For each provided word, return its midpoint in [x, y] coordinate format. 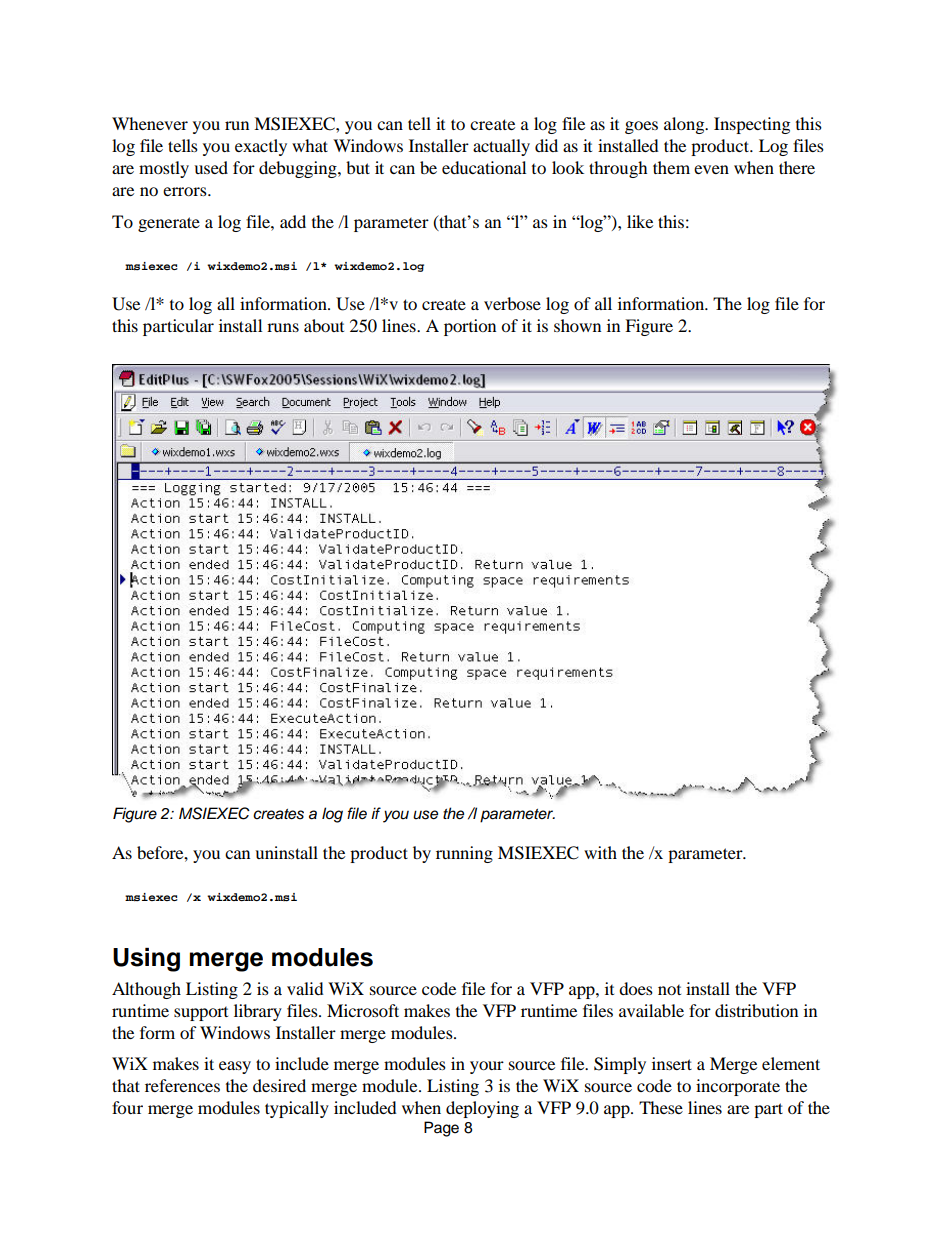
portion [470, 327]
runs [283, 327]
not [669, 990]
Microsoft [363, 1010]
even [711, 169]
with [600, 852]
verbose [512, 303]
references [182, 1085]
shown [577, 325]
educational [484, 167]
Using [146, 960]
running [464, 854]
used [211, 167]
